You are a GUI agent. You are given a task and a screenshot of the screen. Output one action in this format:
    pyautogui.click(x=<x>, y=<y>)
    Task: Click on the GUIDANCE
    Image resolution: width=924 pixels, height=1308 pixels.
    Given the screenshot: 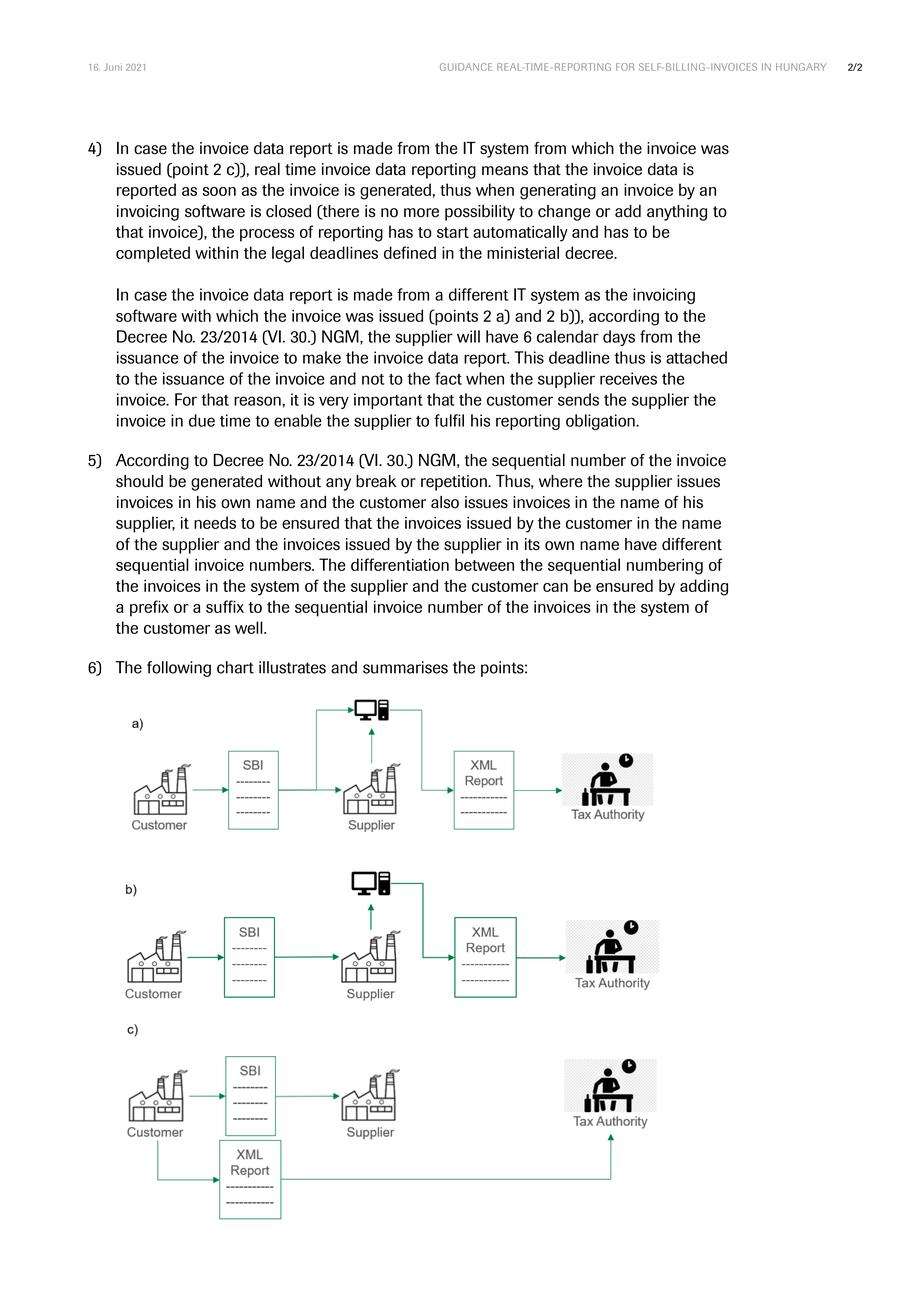 What is the action you would take?
    pyautogui.click(x=466, y=67)
